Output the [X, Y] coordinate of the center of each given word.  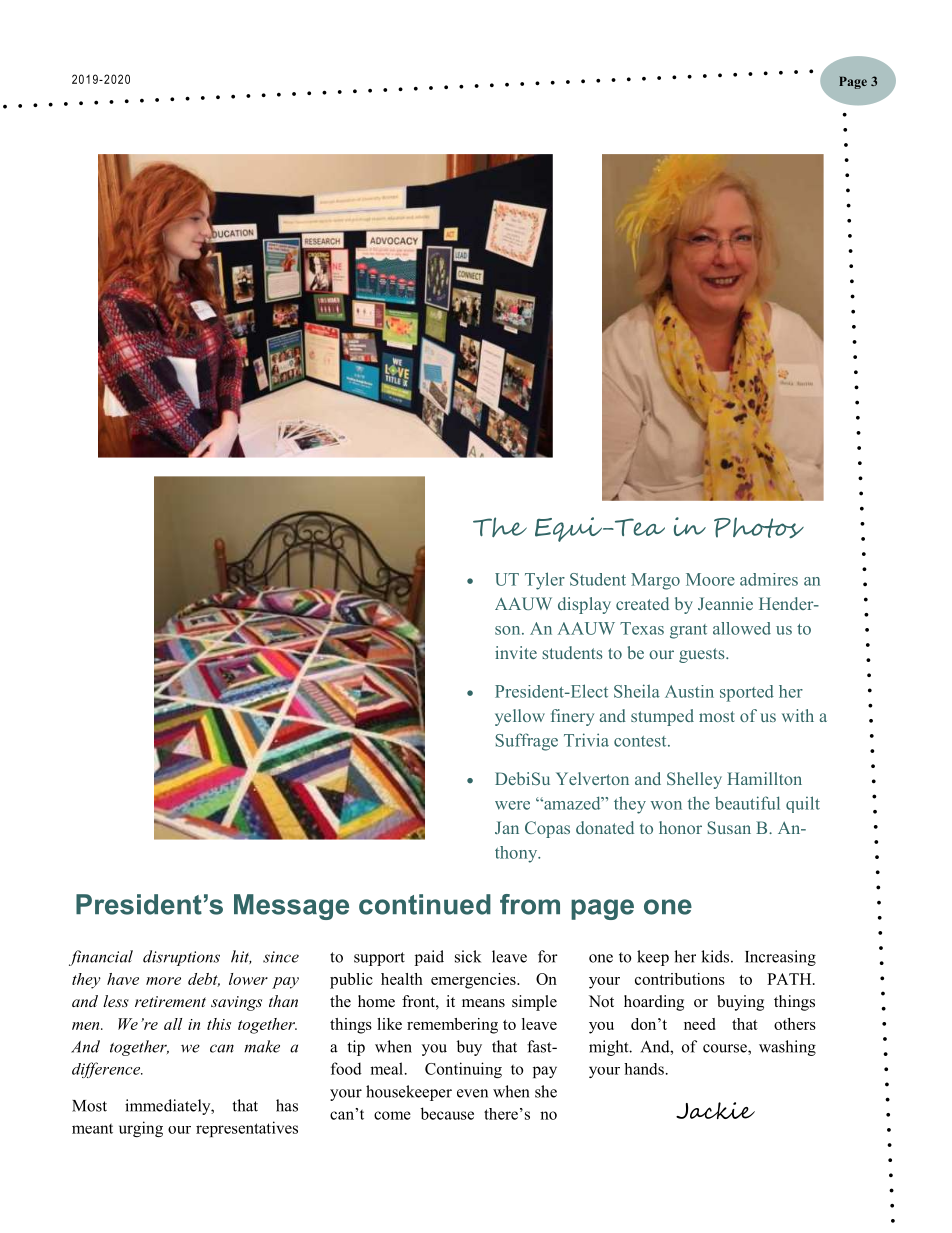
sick [468, 956]
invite [516, 652]
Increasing [780, 958]
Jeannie [725, 603]
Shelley [694, 780]
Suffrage [527, 742]
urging [141, 1129]
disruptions [181, 958]
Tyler [545, 581]
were [512, 805]
